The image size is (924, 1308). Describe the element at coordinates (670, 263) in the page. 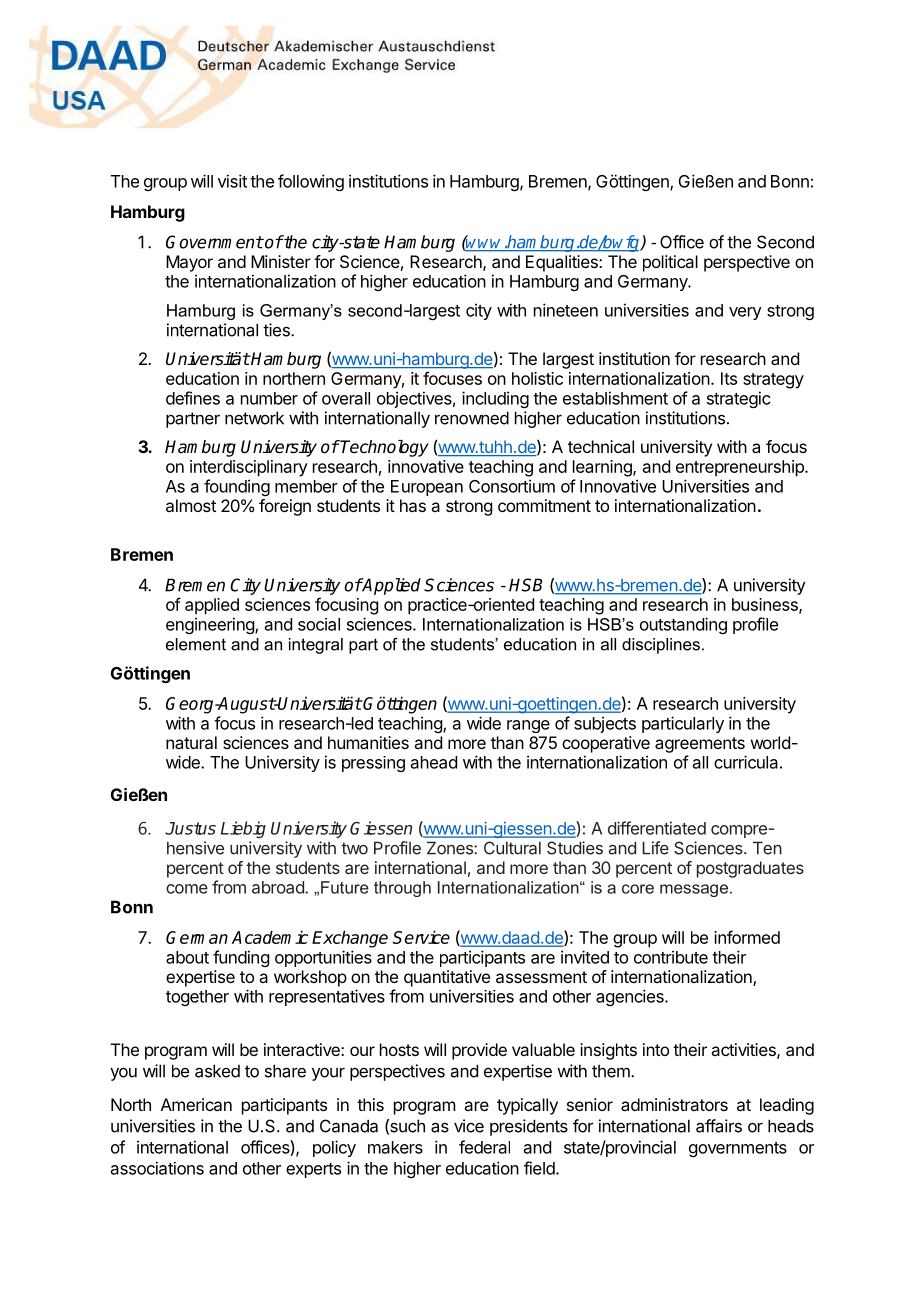

I see `political` at that location.
